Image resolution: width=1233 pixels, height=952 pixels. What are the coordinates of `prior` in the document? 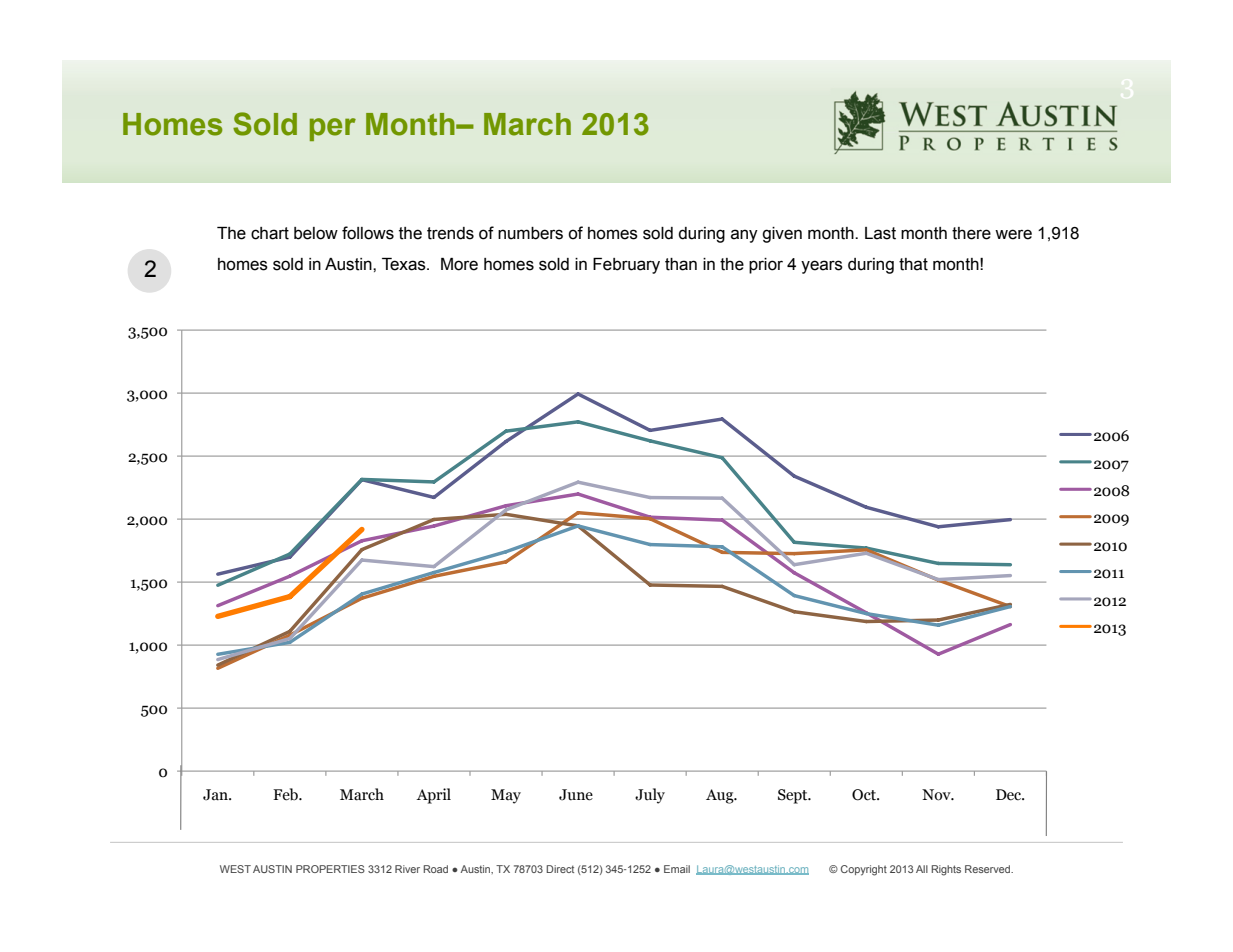 It's located at (766, 266).
